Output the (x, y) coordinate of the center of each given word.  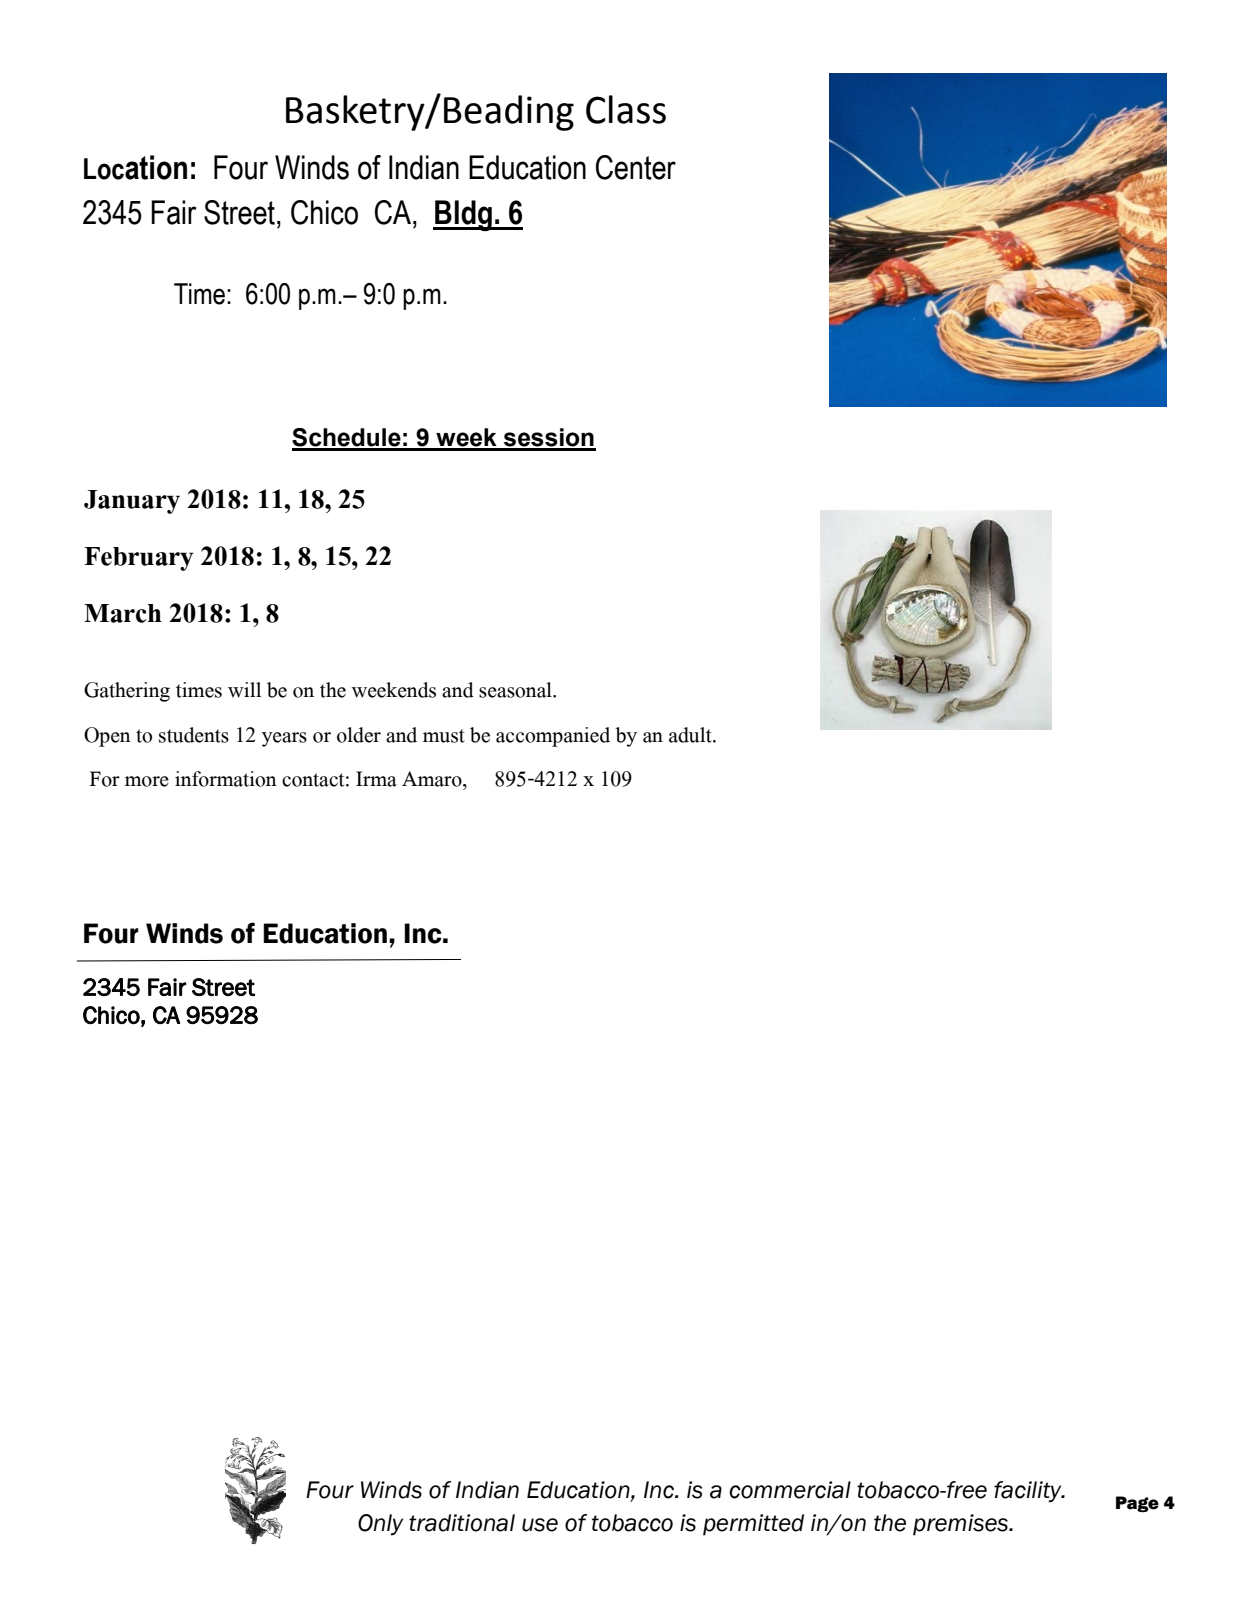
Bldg (463, 215)
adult (691, 735)
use (540, 1525)
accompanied (553, 737)
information (226, 779)
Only (380, 1525)
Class (626, 109)
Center (636, 167)
